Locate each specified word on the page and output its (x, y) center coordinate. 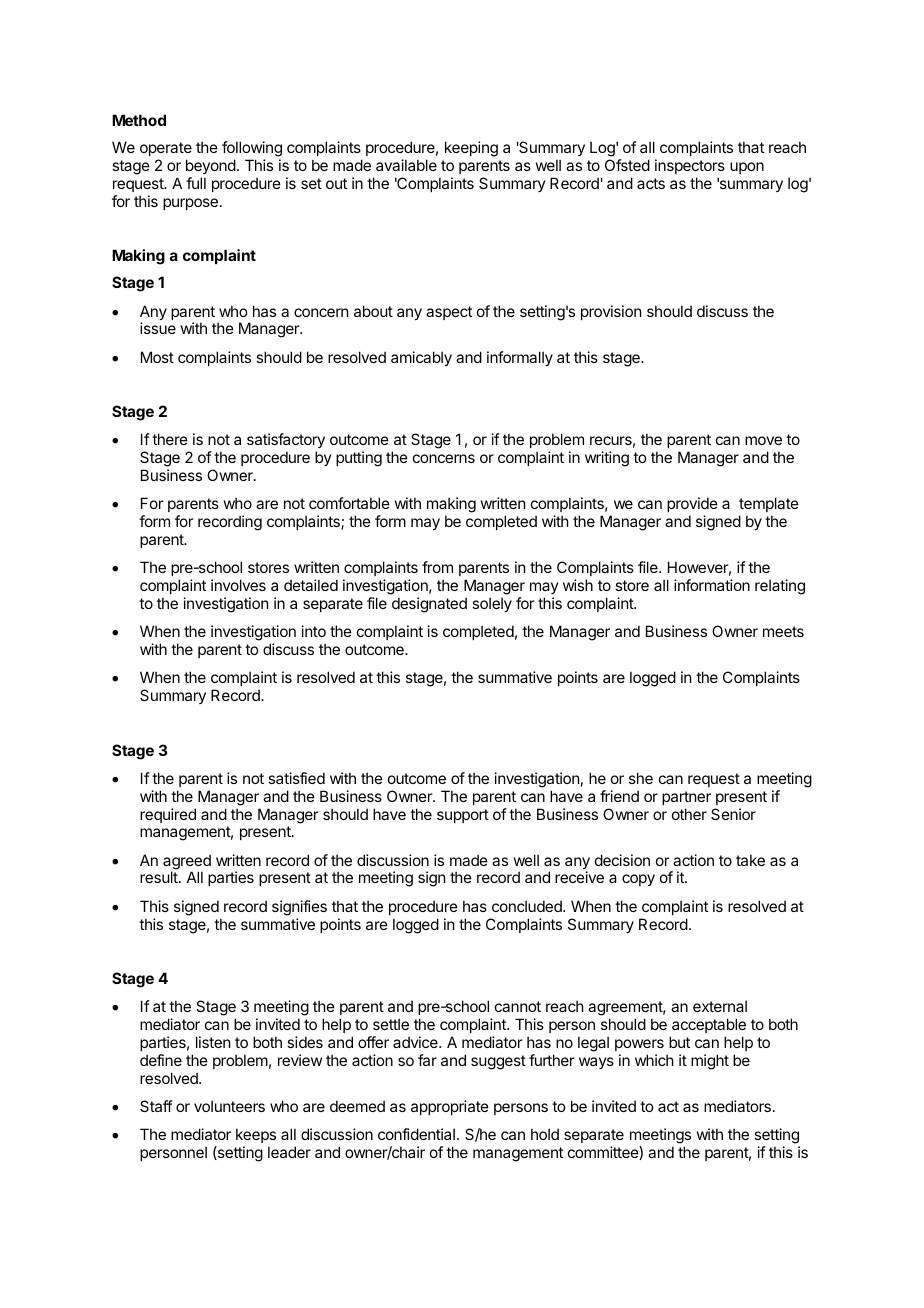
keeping (471, 149)
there (170, 439)
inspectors (690, 166)
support (463, 816)
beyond (211, 166)
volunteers (229, 1106)
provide (692, 504)
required (168, 815)
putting (359, 459)
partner (686, 798)
